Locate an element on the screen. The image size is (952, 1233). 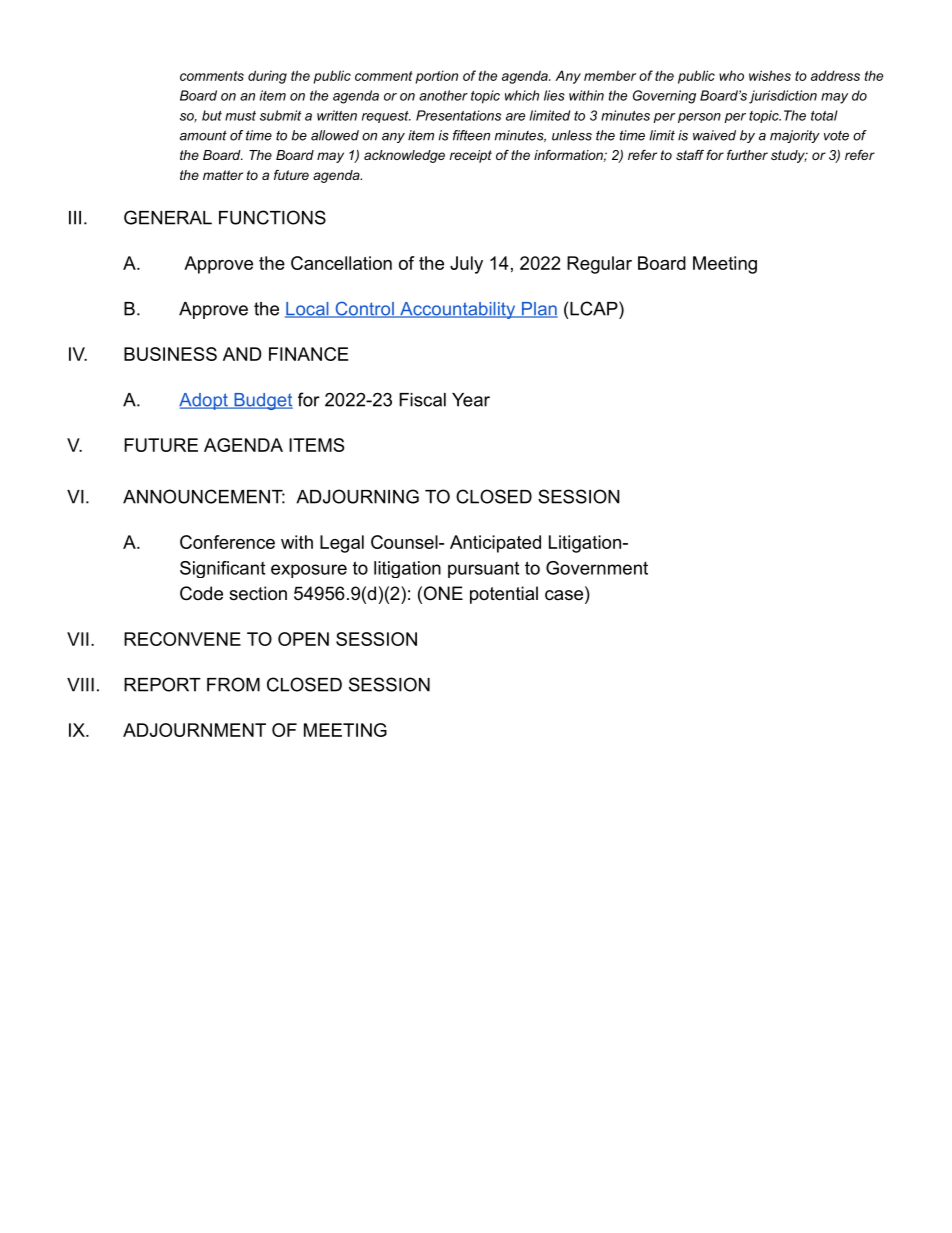
another is located at coordinates (443, 95).
